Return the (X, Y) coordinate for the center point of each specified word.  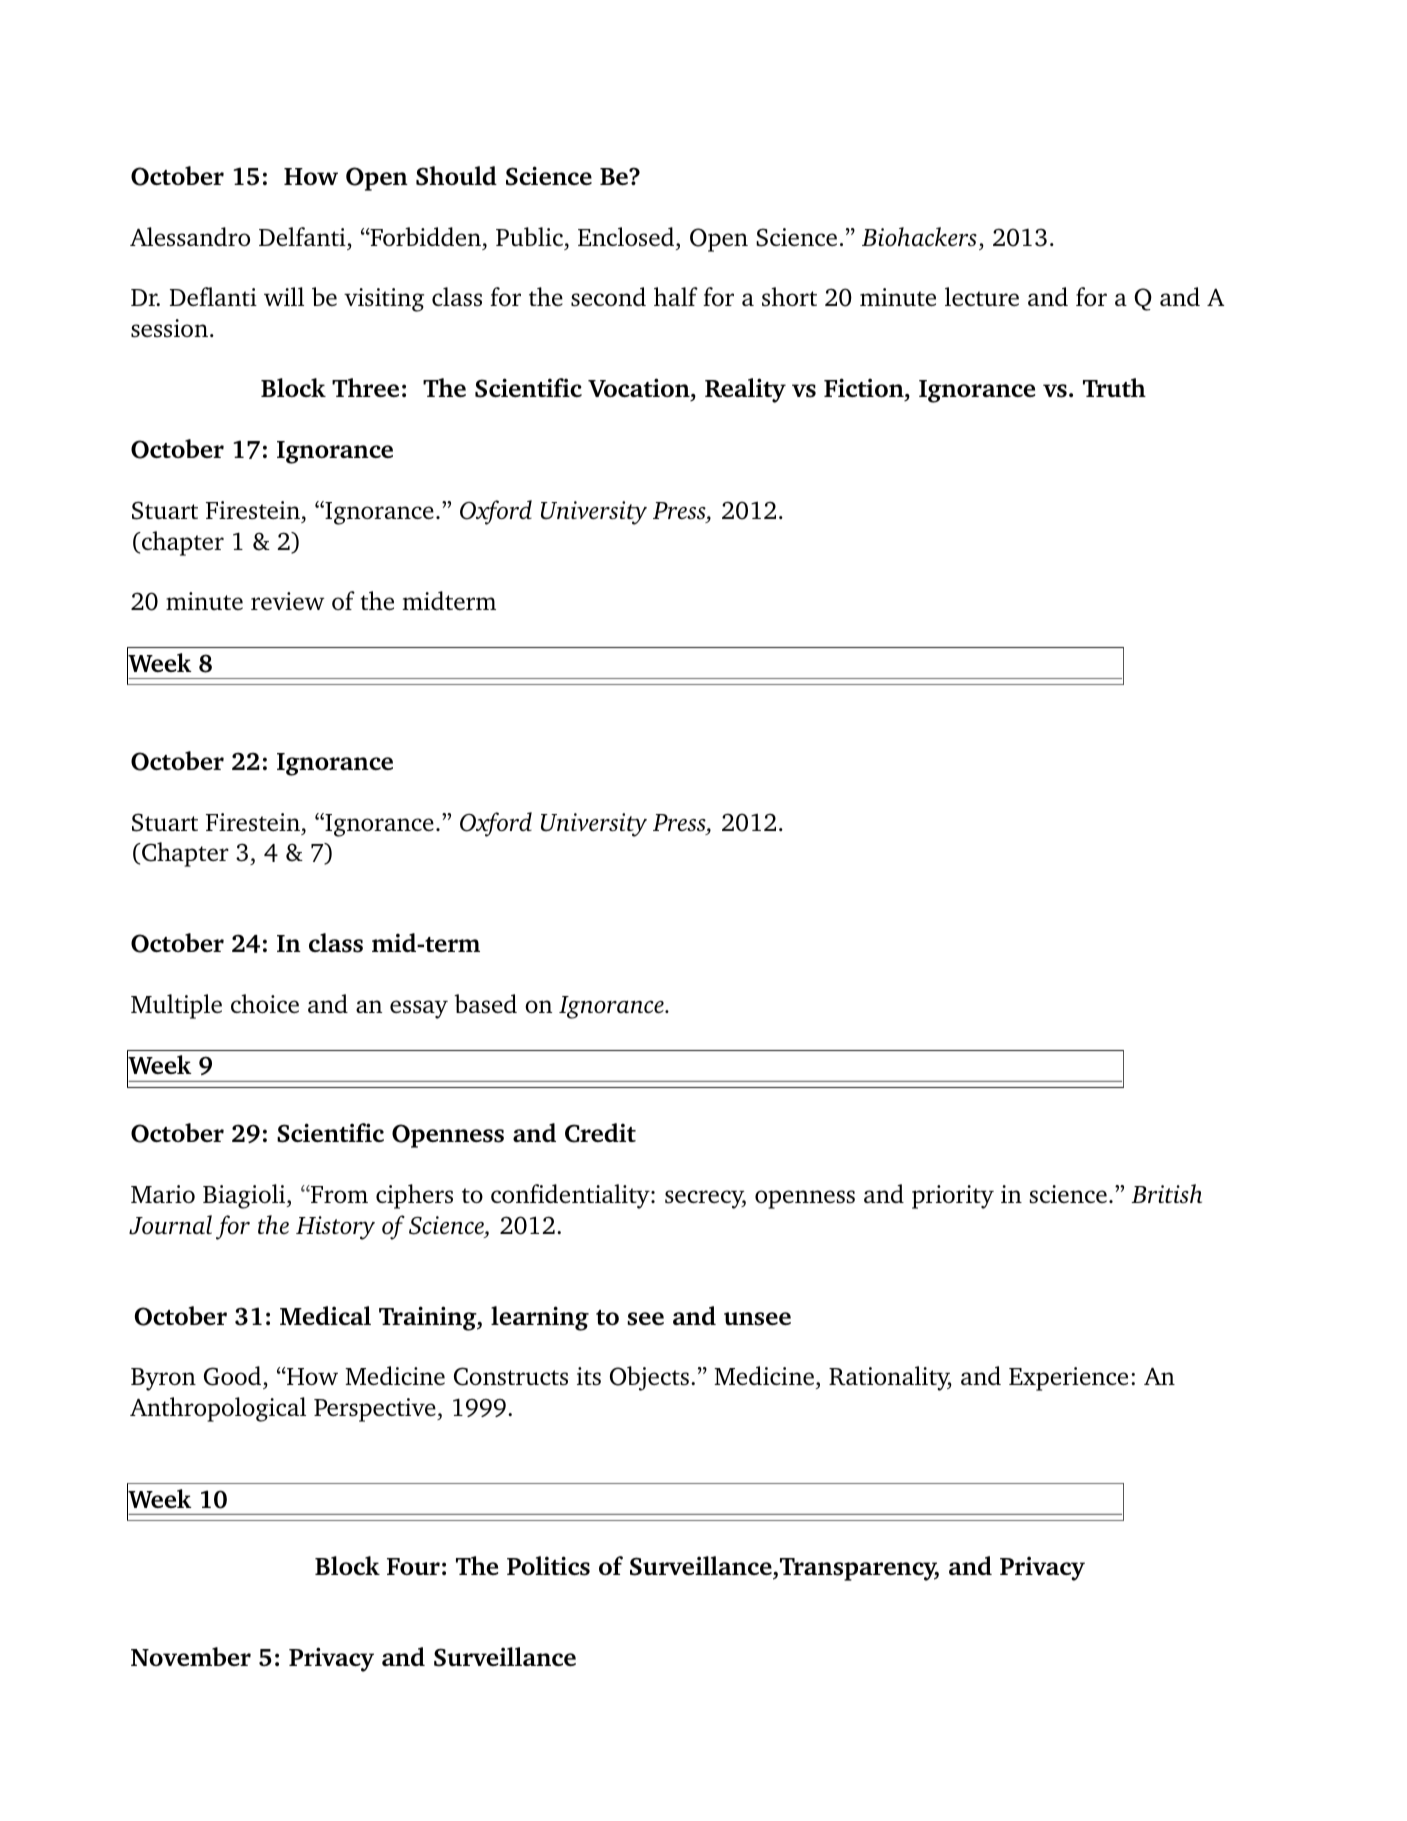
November (191, 1656)
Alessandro (190, 237)
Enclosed (627, 236)
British (1166, 1193)
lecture (982, 297)
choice (265, 1003)
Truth (1114, 387)
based (485, 1003)
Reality (745, 390)
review (288, 601)
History (335, 1228)
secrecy (705, 1199)
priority (953, 1197)
